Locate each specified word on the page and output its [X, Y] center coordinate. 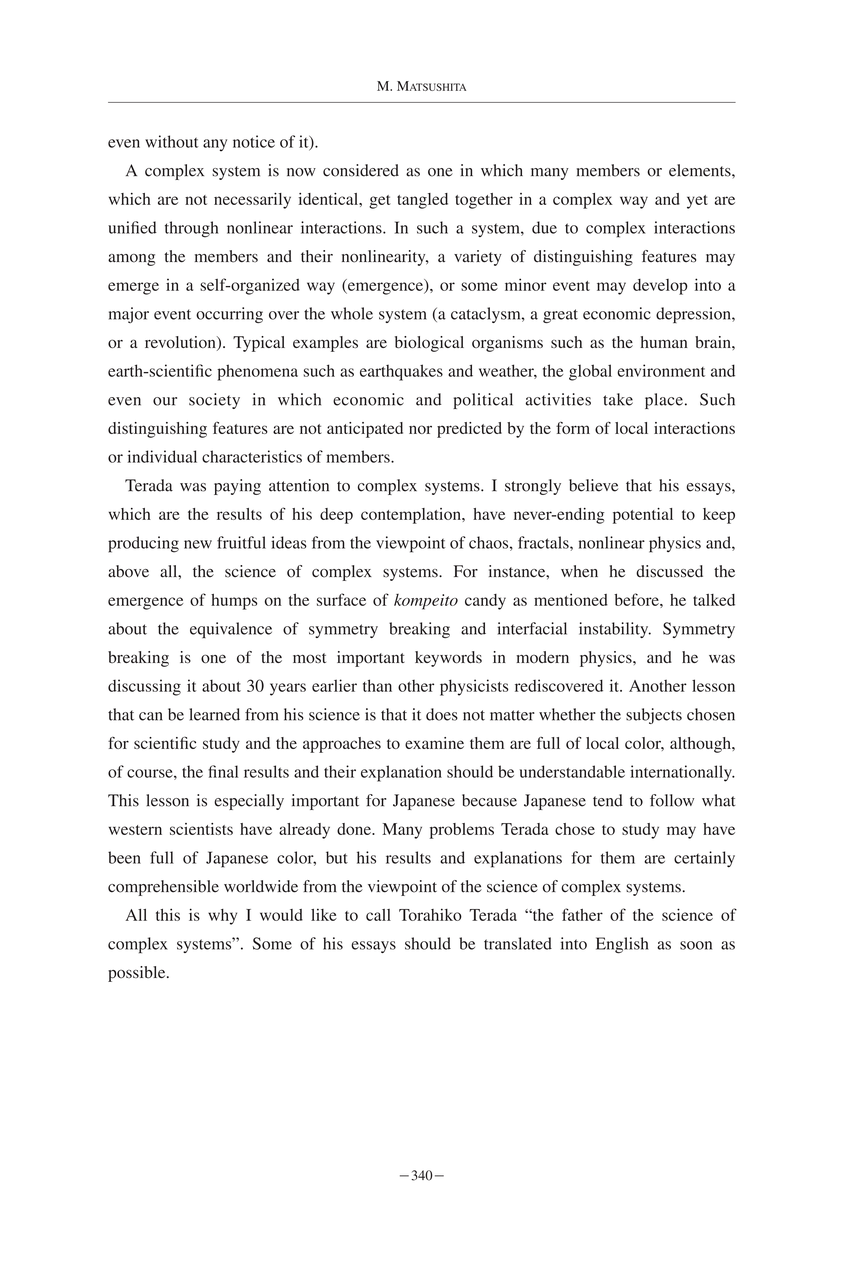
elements [701, 170]
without [172, 141]
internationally [682, 773]
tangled [422, 201]
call [378, 915]
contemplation [412, 516]
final [223, 771]
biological [429, 344]
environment [661, 370]
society [214, 401]
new [198, 544]
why [222, 917]
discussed [669, 571]
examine [434, 743]
